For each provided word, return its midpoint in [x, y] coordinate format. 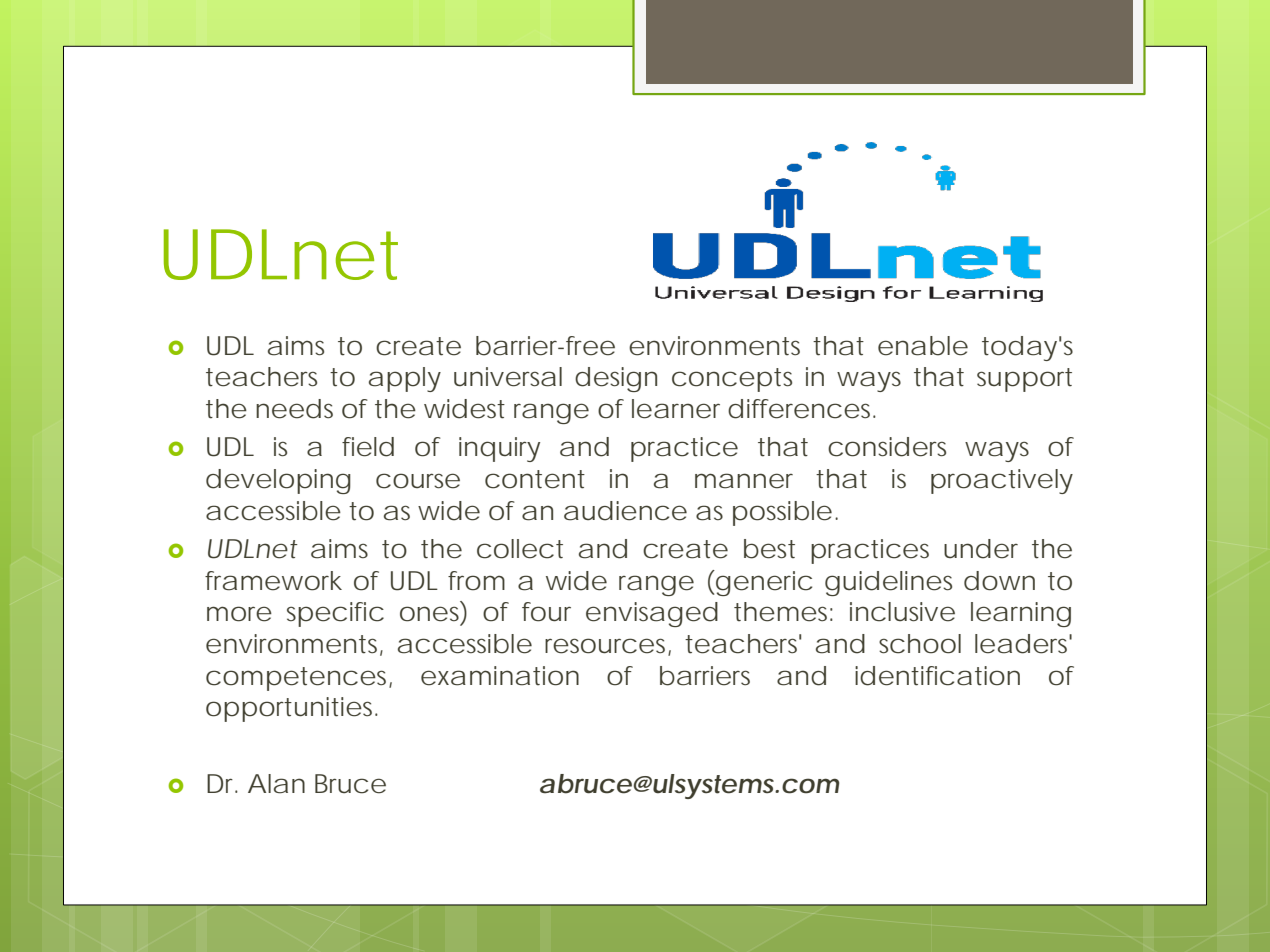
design [616, 379]
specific [335, 614]
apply [405, 379]
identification [937, 676]
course [418, 481]
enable [923, 346]
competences [299, 679]
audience [625, 511]
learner [676, 409]
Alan [276, 784]
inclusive [902, 612]
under [981, 549]
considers [887, 447]
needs [294, 409]
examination [500, 676]
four [546, 612]
